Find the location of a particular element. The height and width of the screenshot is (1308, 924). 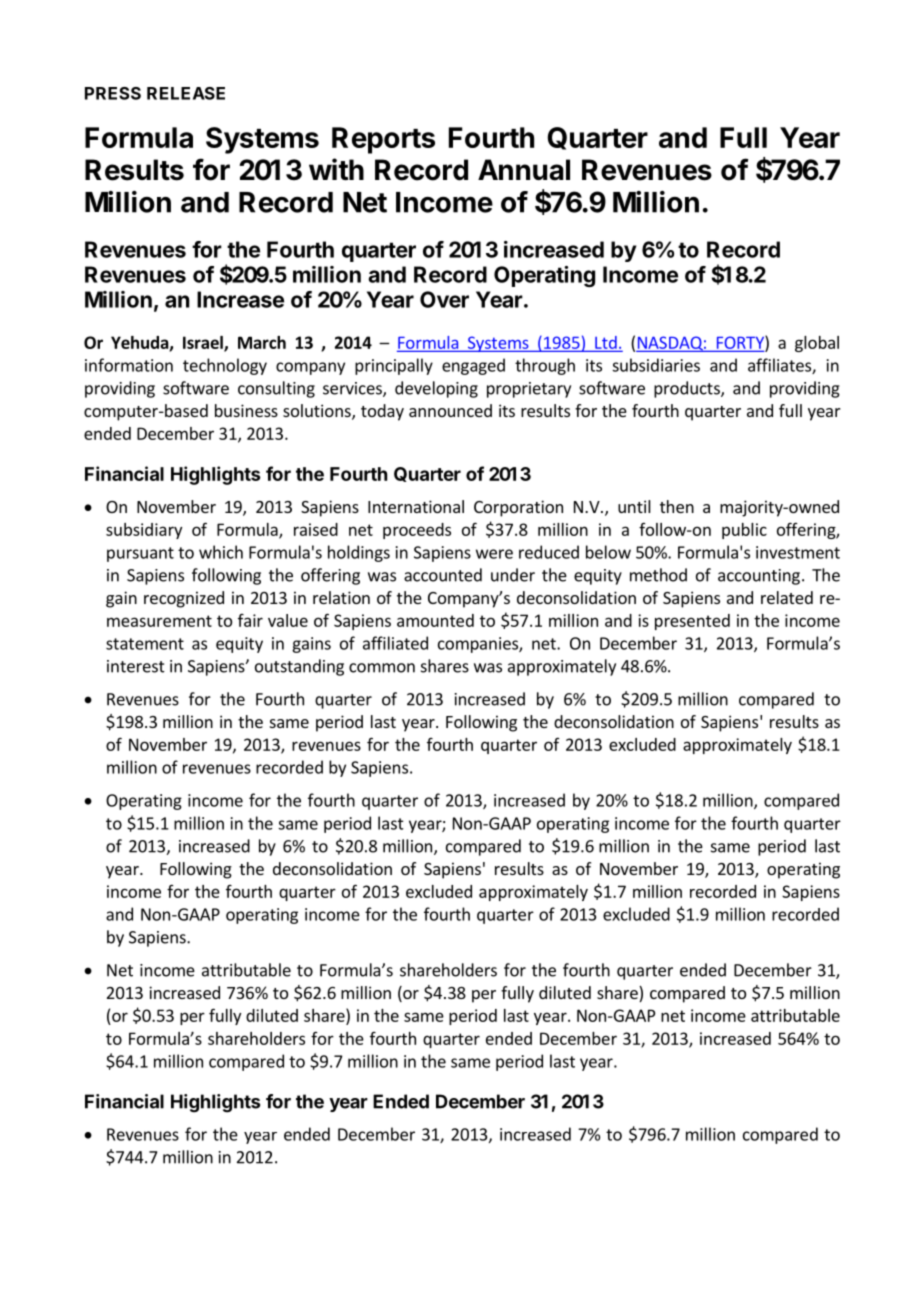

statement is located at coordinates (145, 644).
